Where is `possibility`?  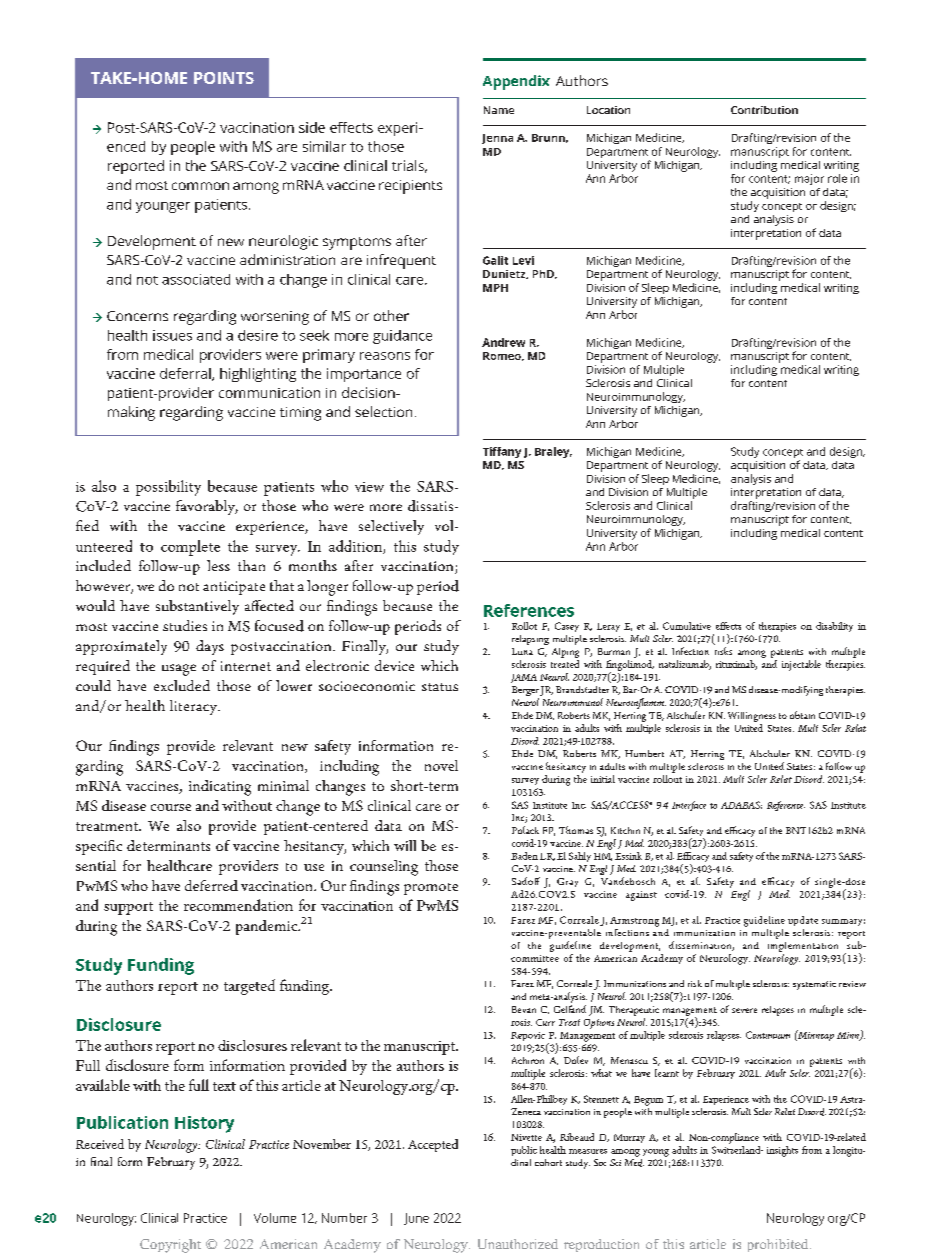
possibility is located at coordinates (168, 488).
